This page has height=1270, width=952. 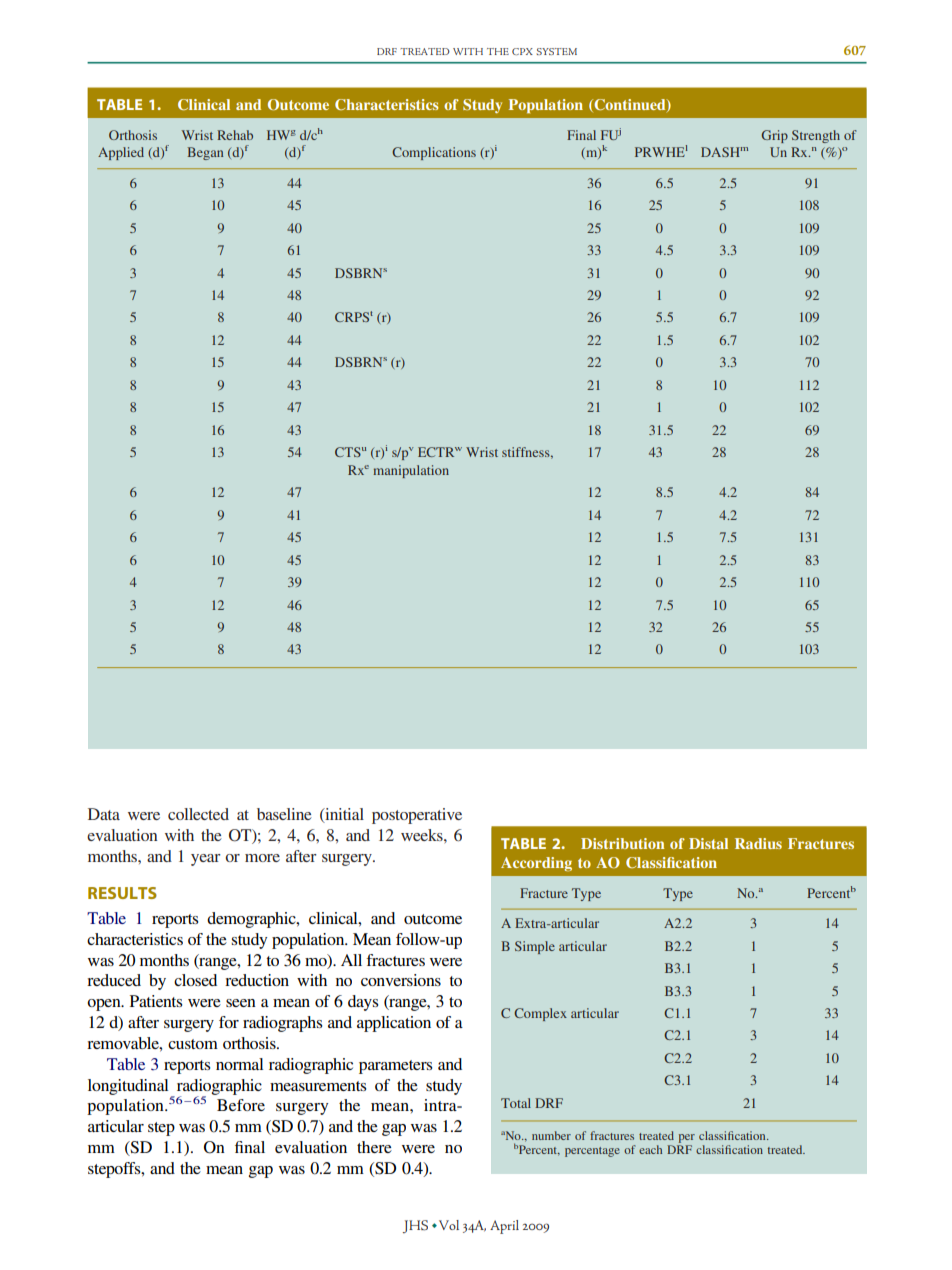 I want to click on April, so click(x=504, y=1227).
